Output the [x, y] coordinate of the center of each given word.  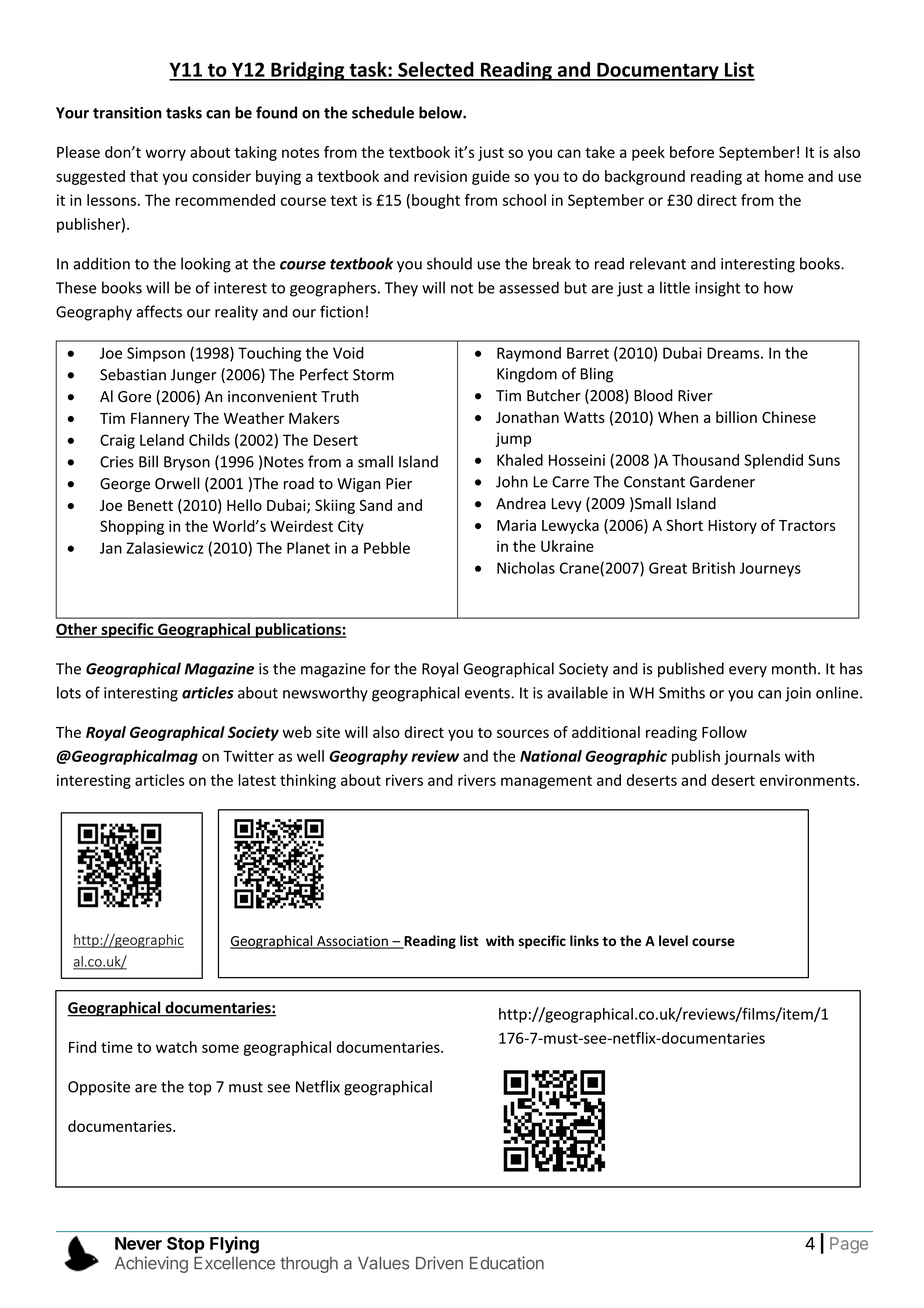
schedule [383, 112]
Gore [134, 397]
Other [77, 630]
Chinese [789, 417]
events [488, 693]
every [748, 672]
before [692, 152]
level [673, 940]
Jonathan [527, 417]
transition [127, 113]
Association [352, 942]
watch [176, 1047]
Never [138, 1243]
